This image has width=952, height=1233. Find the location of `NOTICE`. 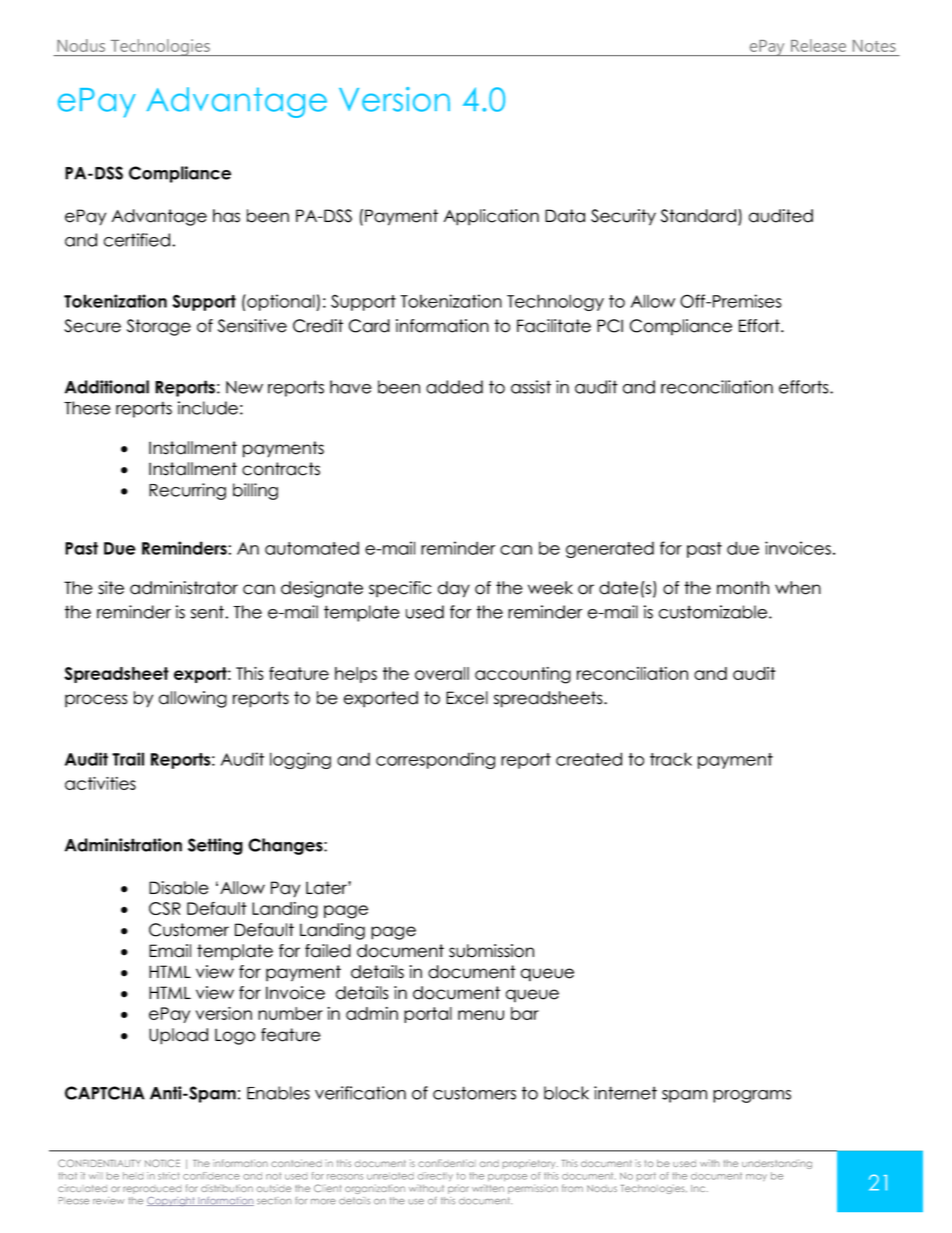

NOTICE is located at coordinates (162, 1163).
